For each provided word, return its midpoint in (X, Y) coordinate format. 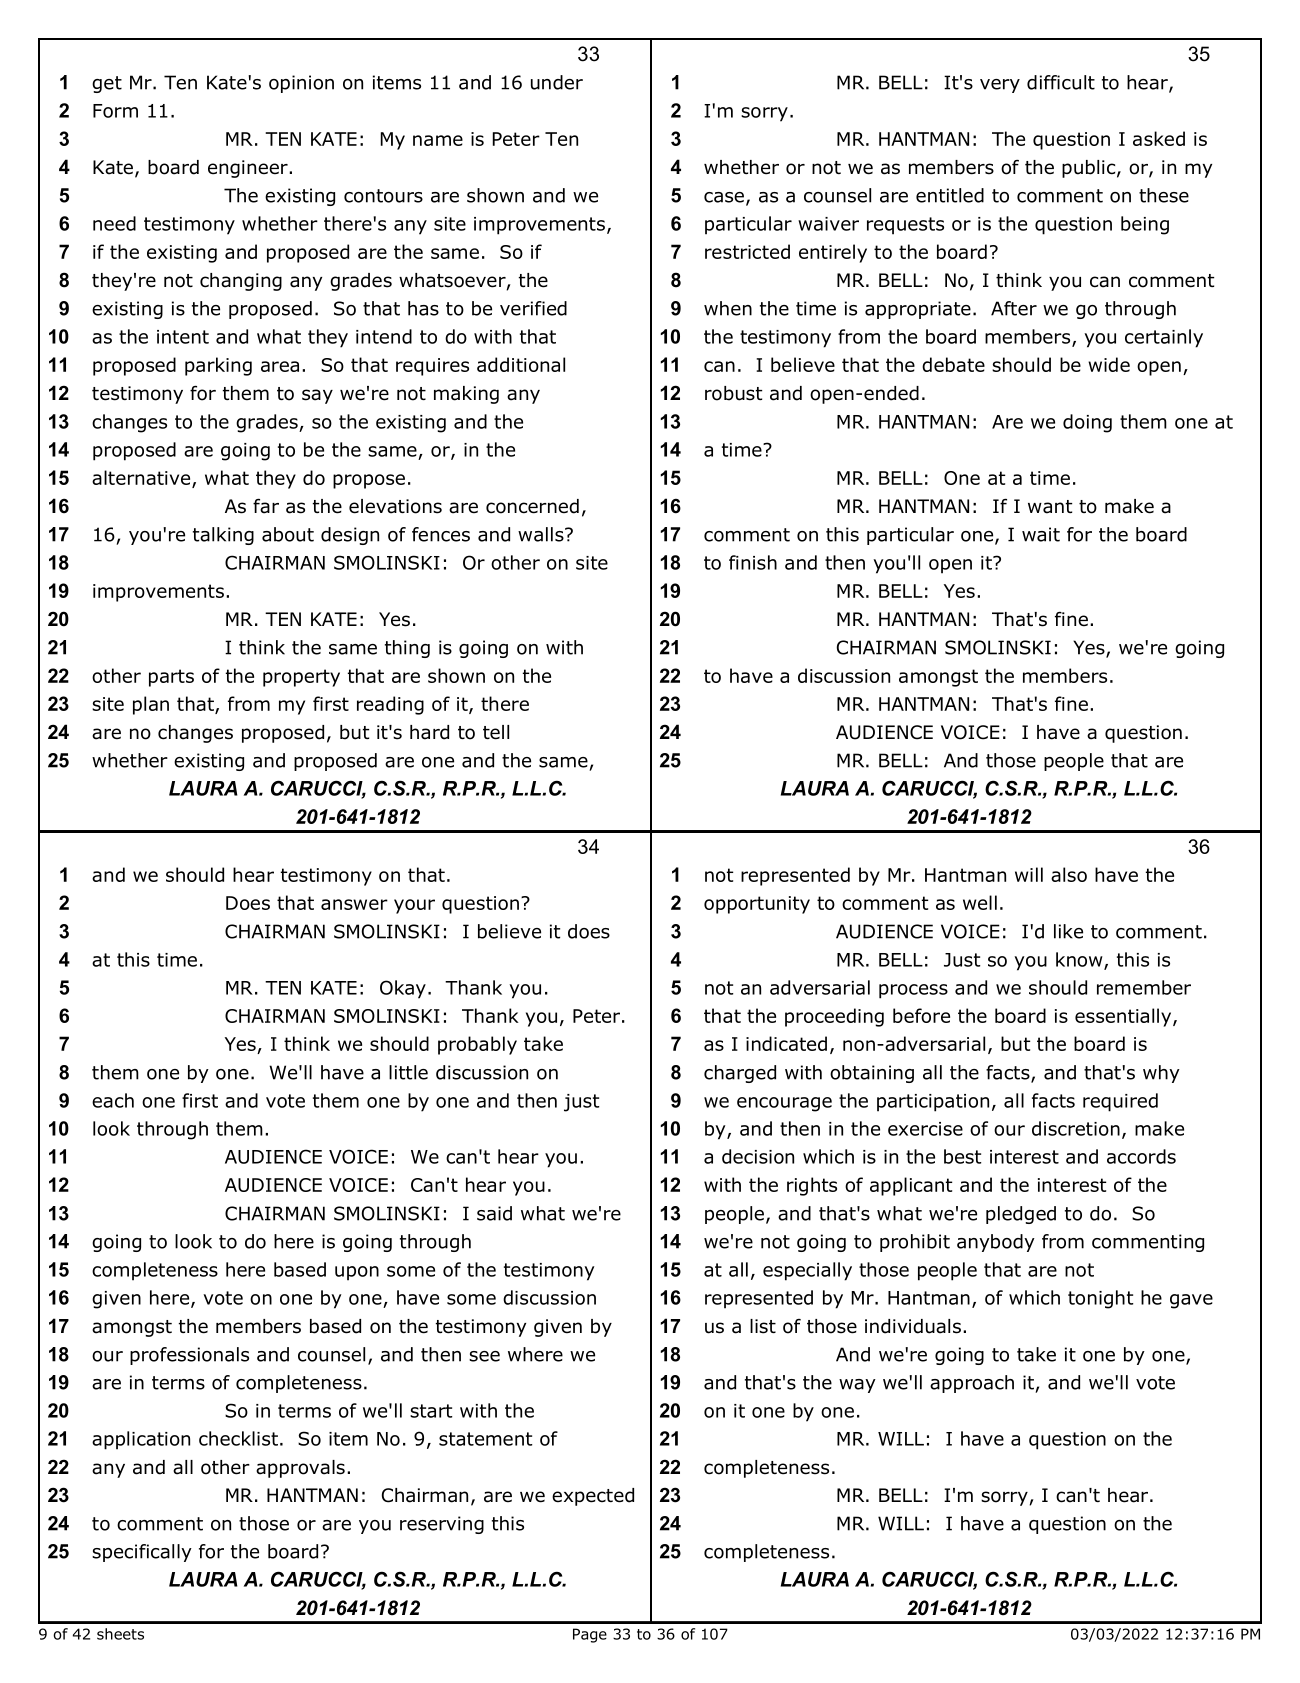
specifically (142, 1553)
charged (740, 1074)
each (113, 1100)
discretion (1076, 1128)
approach (972, 1384)
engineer (249, 169)
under (557, 82)
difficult (1061, 82)
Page (590, 1635)
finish (753, 562)
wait (1041, 534)
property (301, 678)
